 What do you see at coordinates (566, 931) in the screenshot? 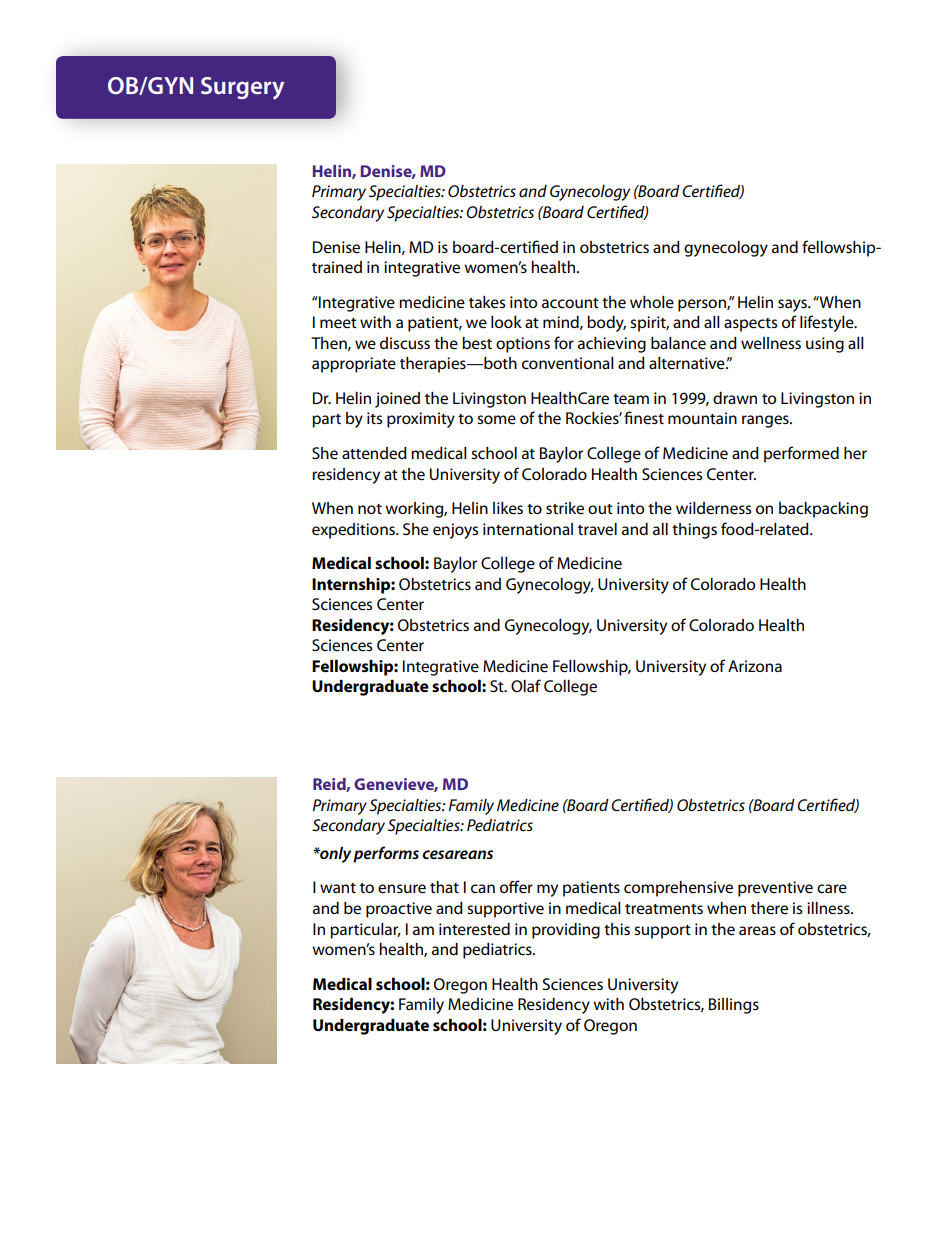
I see `providing` at bounding box center [566, 931].
